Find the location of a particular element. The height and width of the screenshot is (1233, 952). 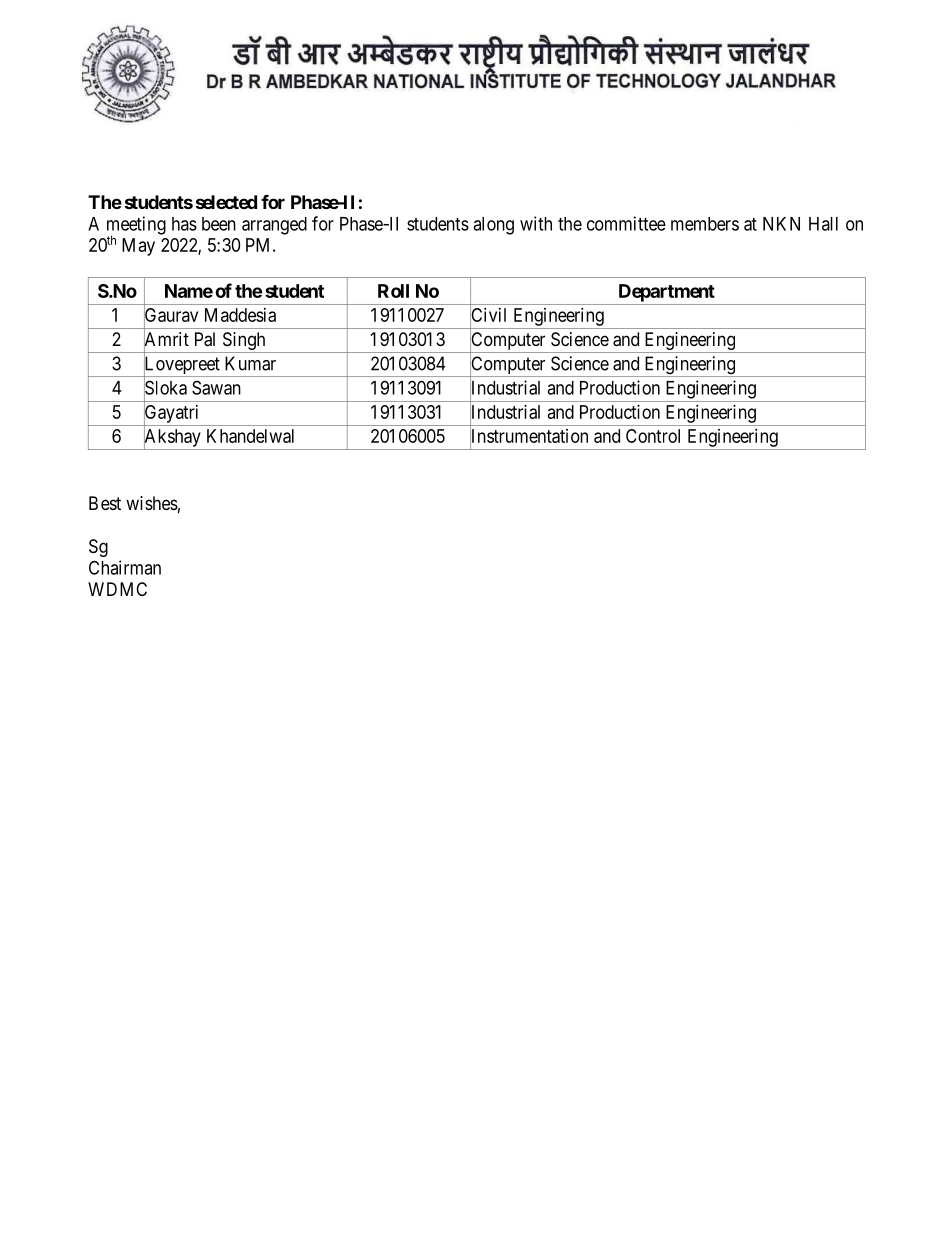

Best is located at coordinates (105, 503).
